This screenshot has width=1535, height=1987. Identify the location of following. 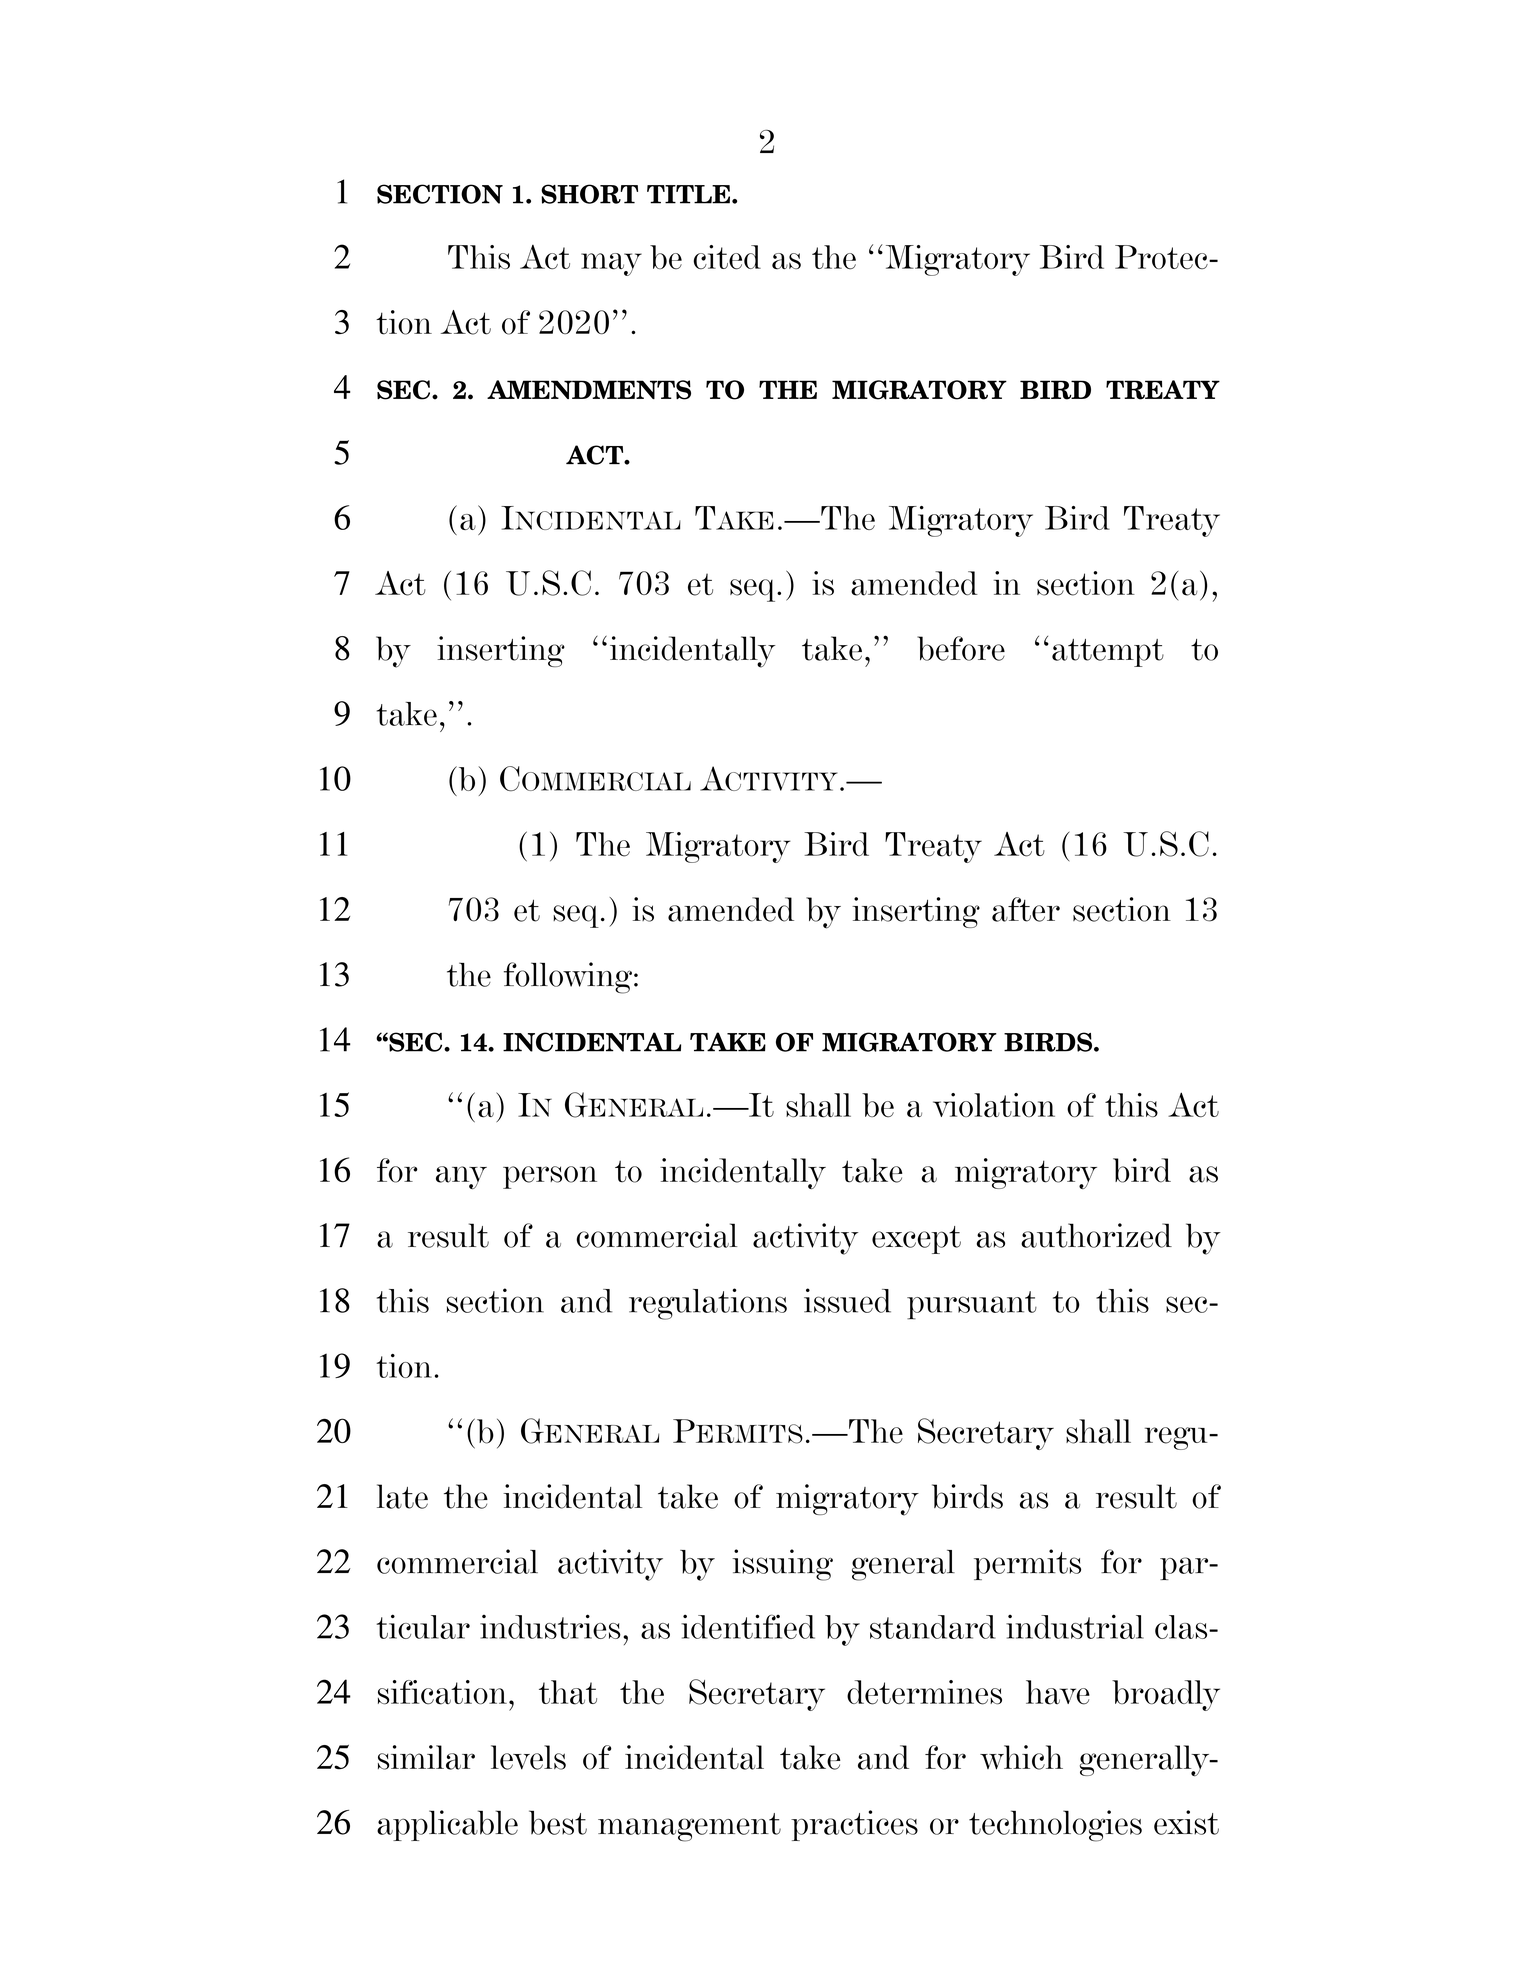
(568, 978).
